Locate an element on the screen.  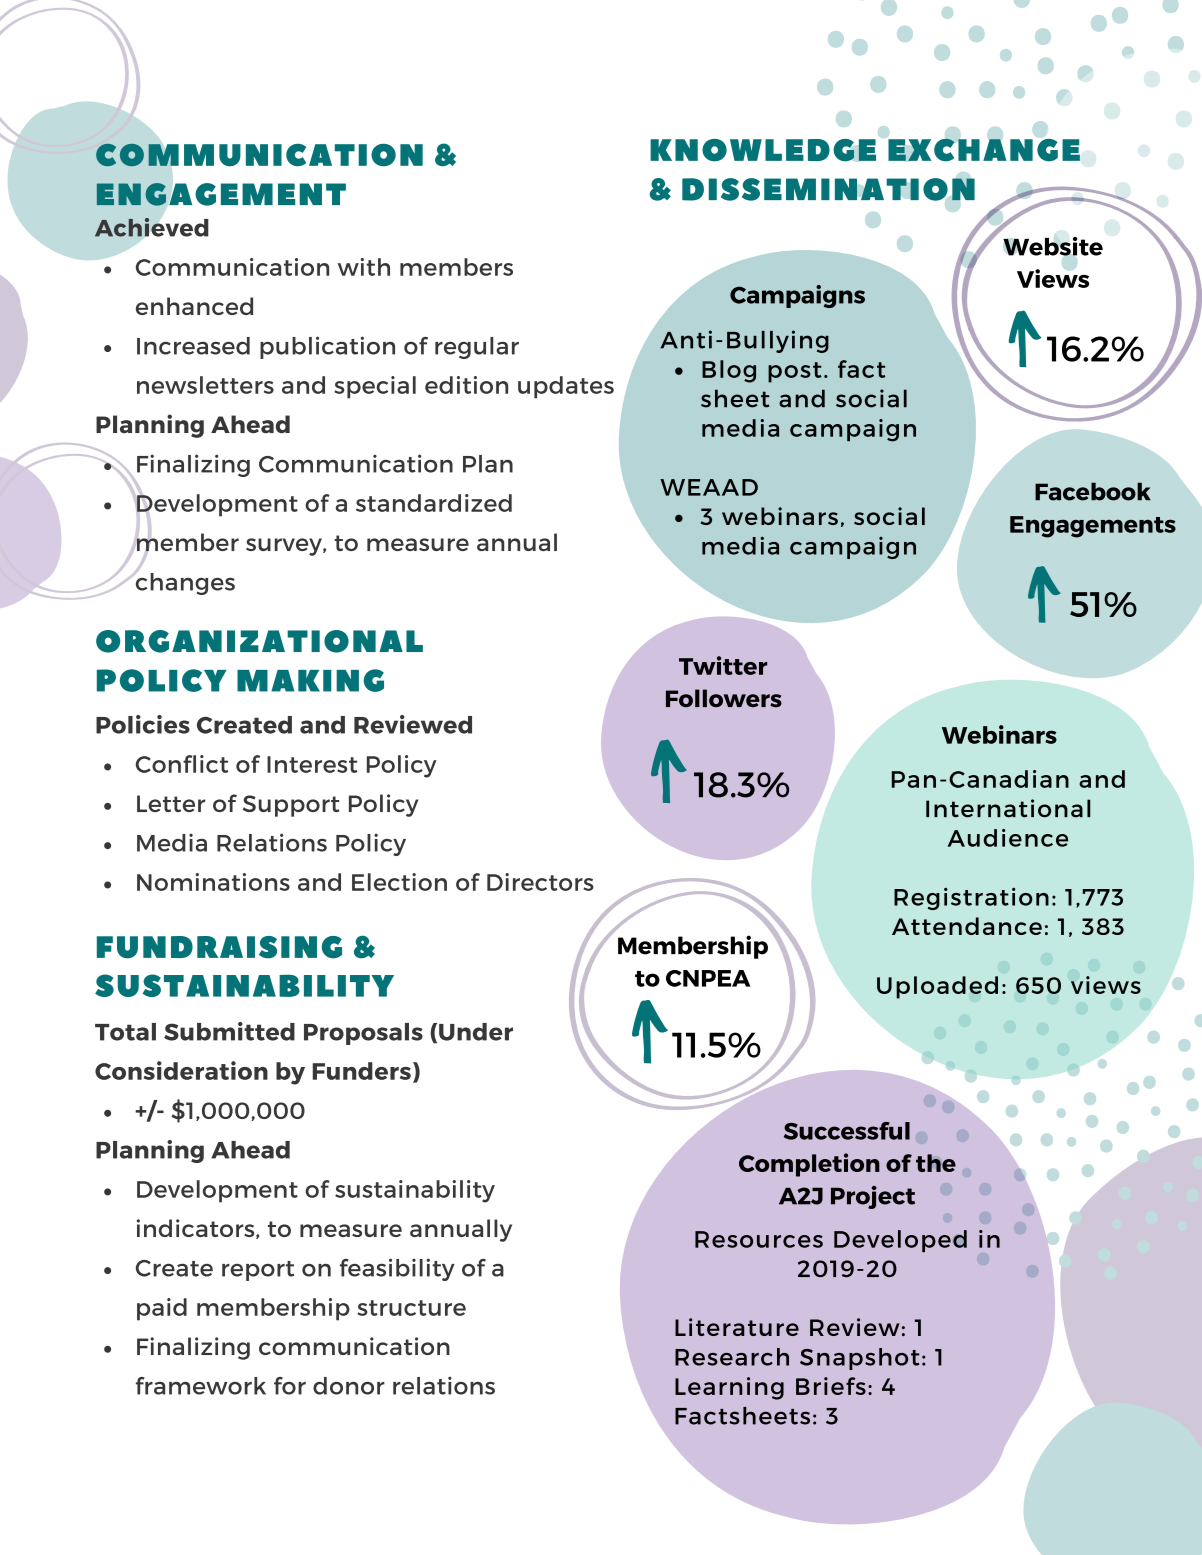
Followers is located at coordinates (724, 698).
